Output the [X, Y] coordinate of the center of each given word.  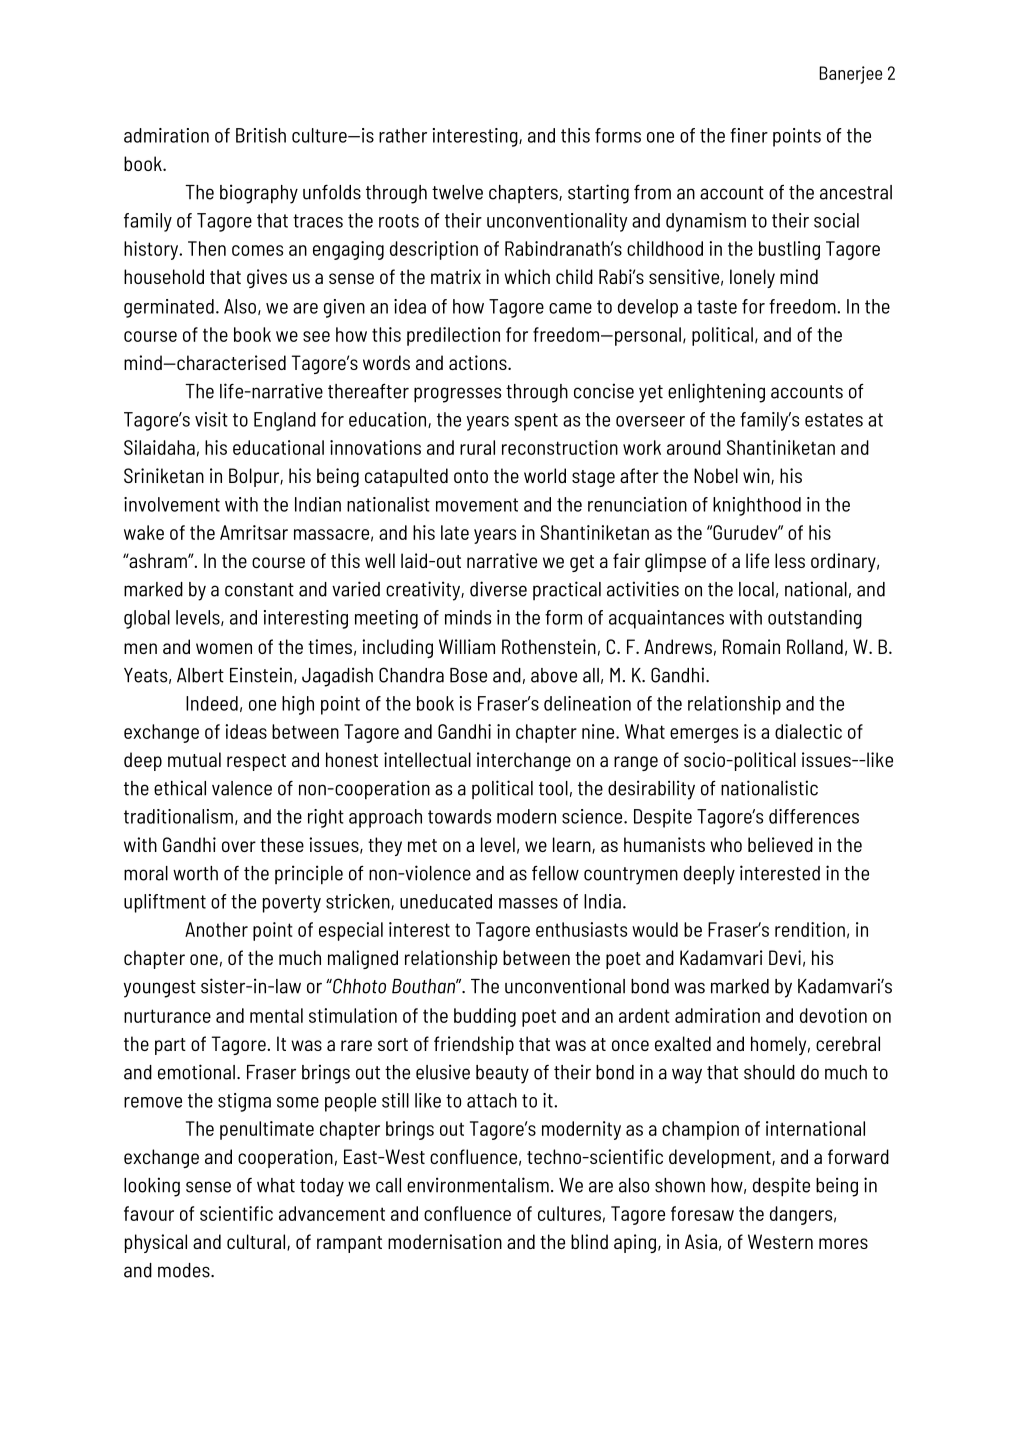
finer [749, 135]
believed [780, 844]
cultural [257, 1242]
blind [589, 1241]
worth [195, 873]
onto [471, 476]
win [757, 476]
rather [403, 135]
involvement [172, 504]
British [261, 135]
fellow [555, 873]
